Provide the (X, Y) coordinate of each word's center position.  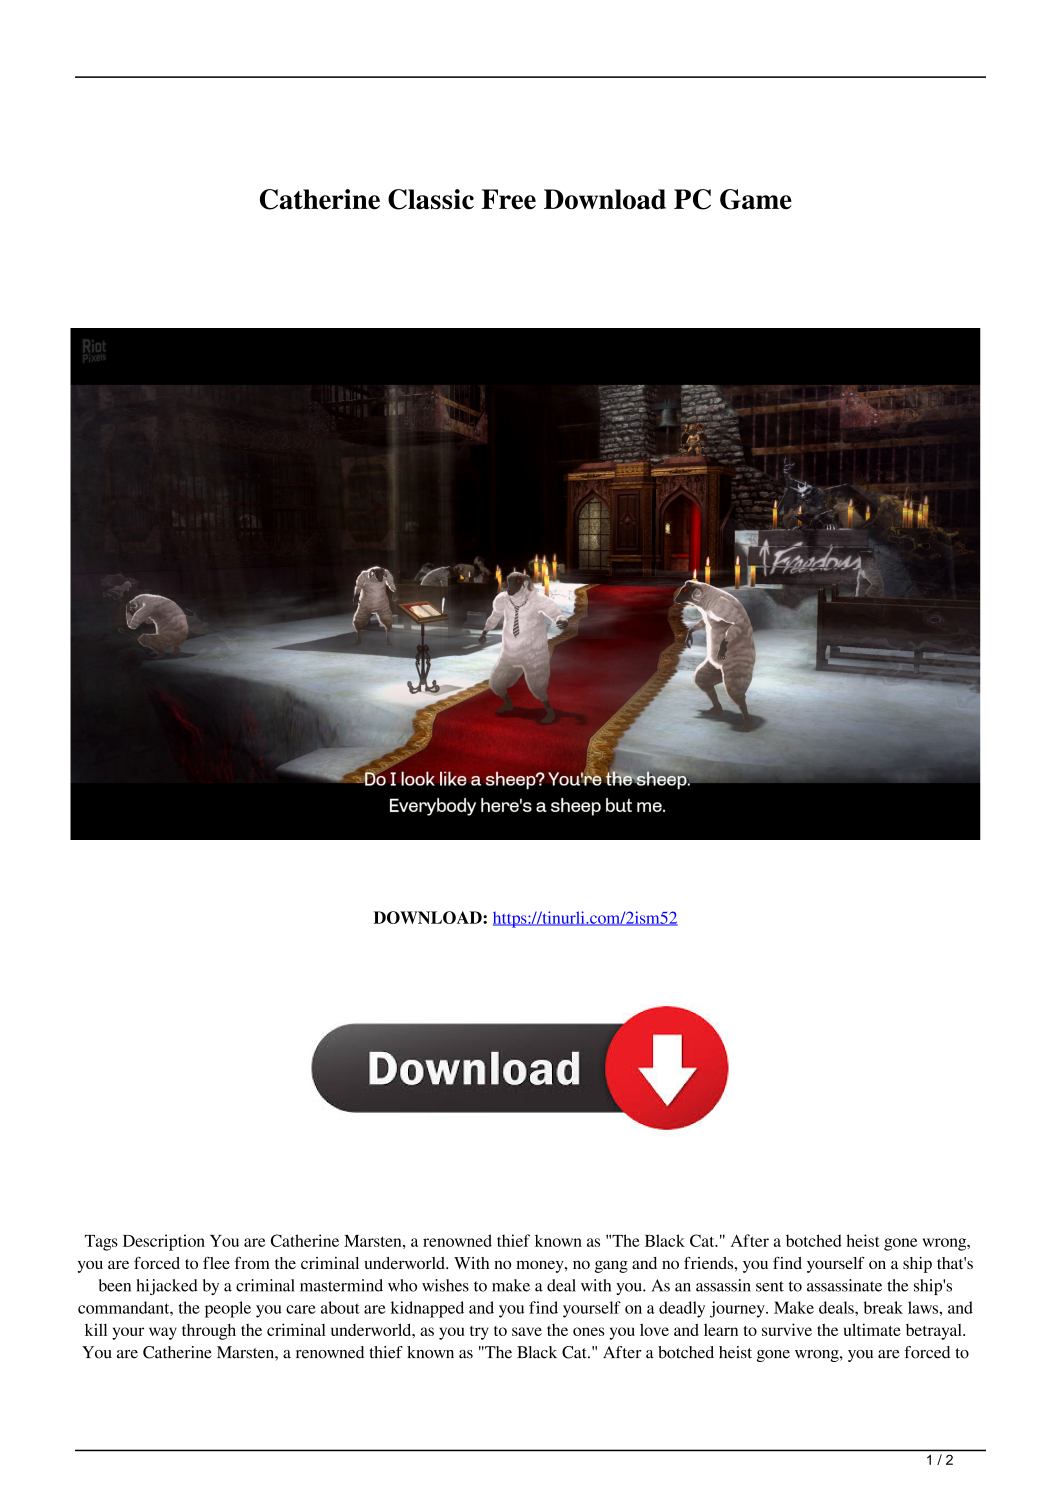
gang (611, 1266)
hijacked (167, 1287)
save (527, 1331)
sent (770, 1286)
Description (164, 1242)
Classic (431, 199)
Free (509, 199)
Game (756, 199)
